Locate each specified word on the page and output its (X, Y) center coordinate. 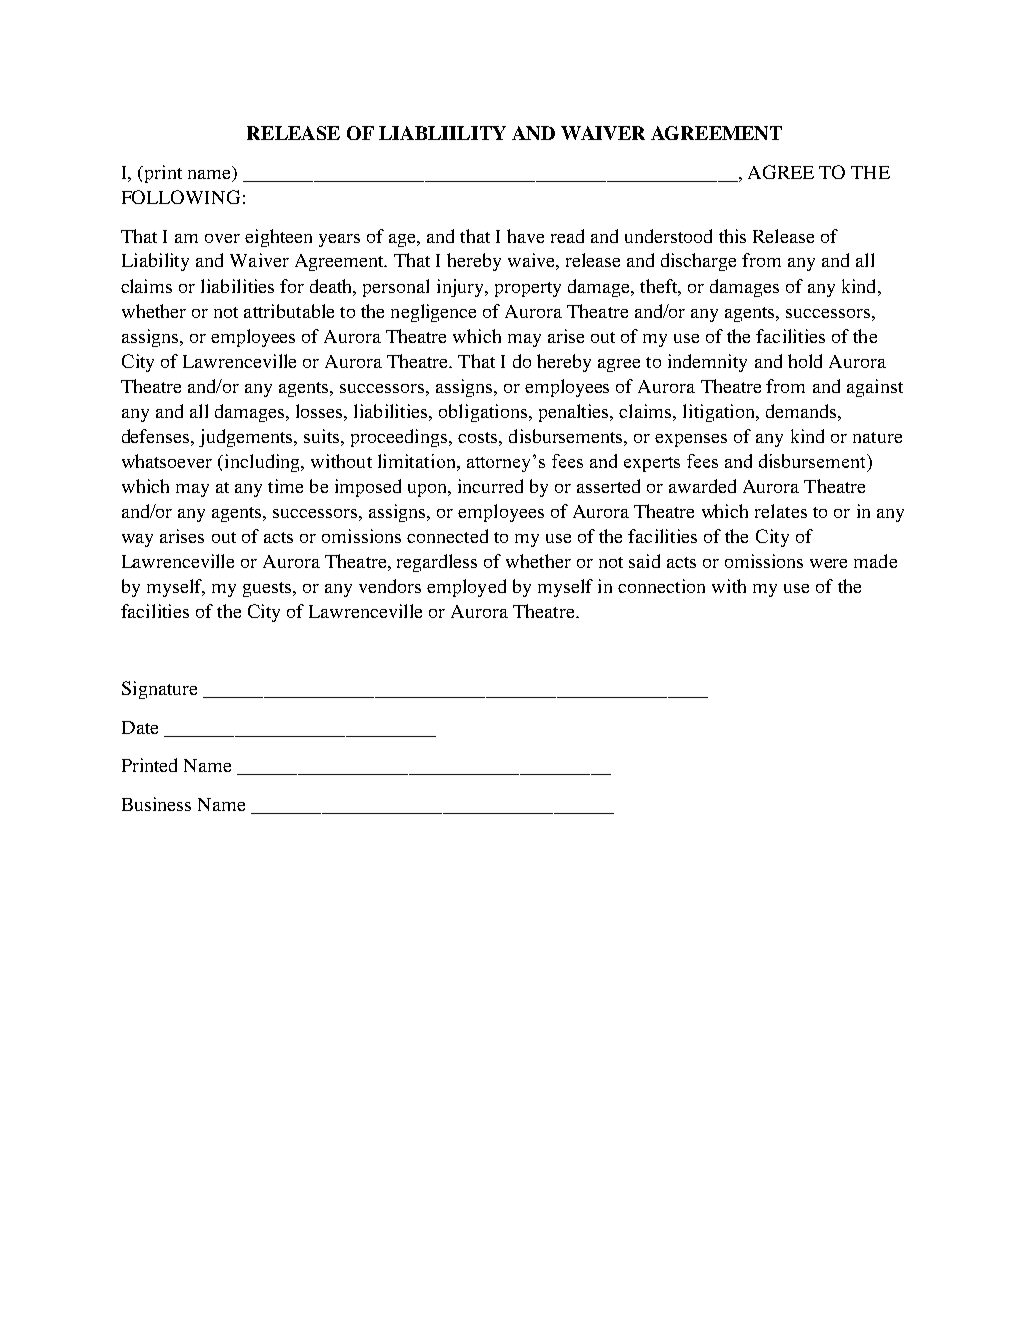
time (285, 486)
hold (805, 361)
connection (661, 586)
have (525, 236)
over (222, 238)
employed (466, 588)
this (732, 236)
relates (781, 511)
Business (156, 804)
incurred (490, 486)
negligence (433, 313)
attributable (289, 311)
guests (268, 589)
